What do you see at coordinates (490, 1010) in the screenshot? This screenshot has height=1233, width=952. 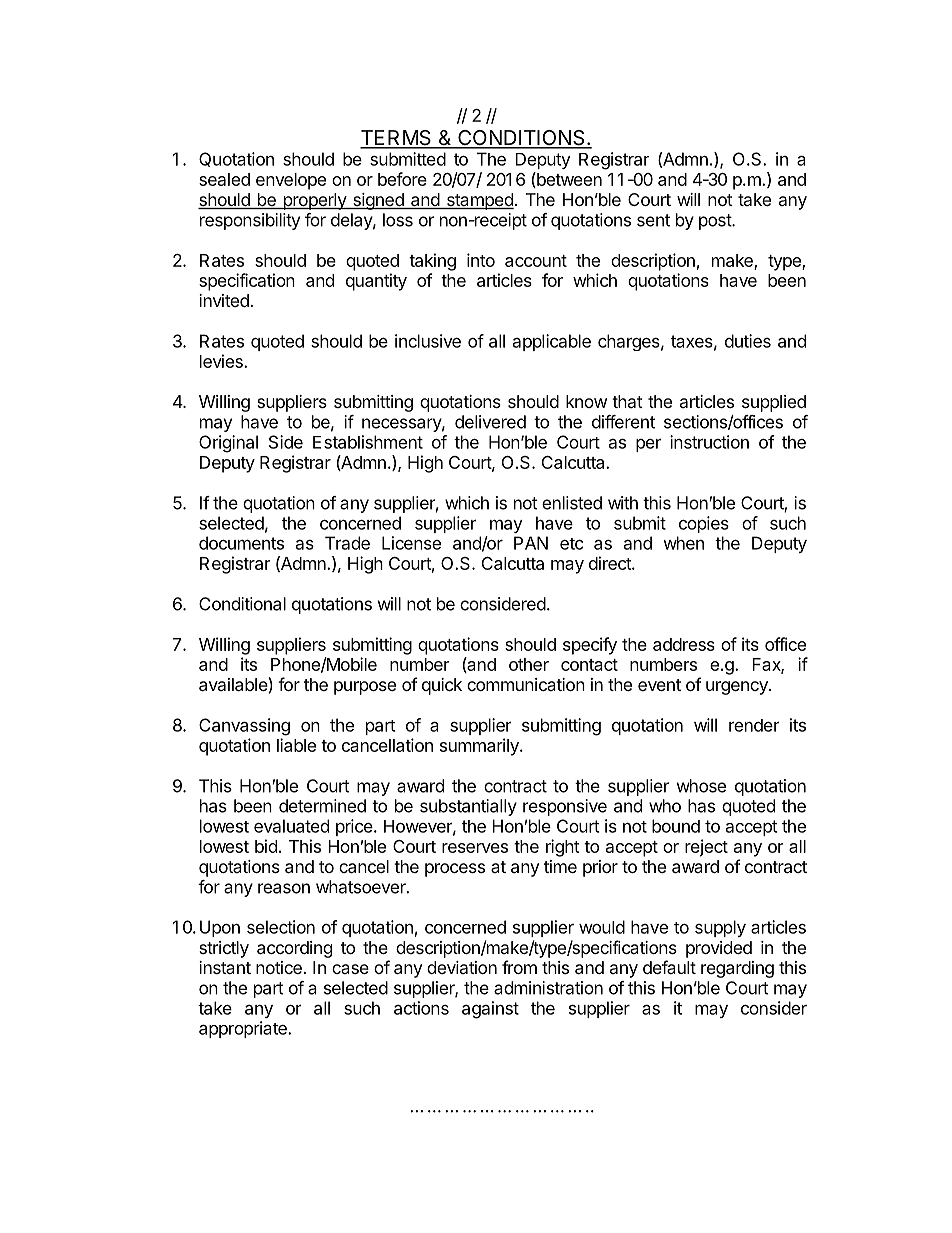 I see `against` at bounding box center [490, 1010].
